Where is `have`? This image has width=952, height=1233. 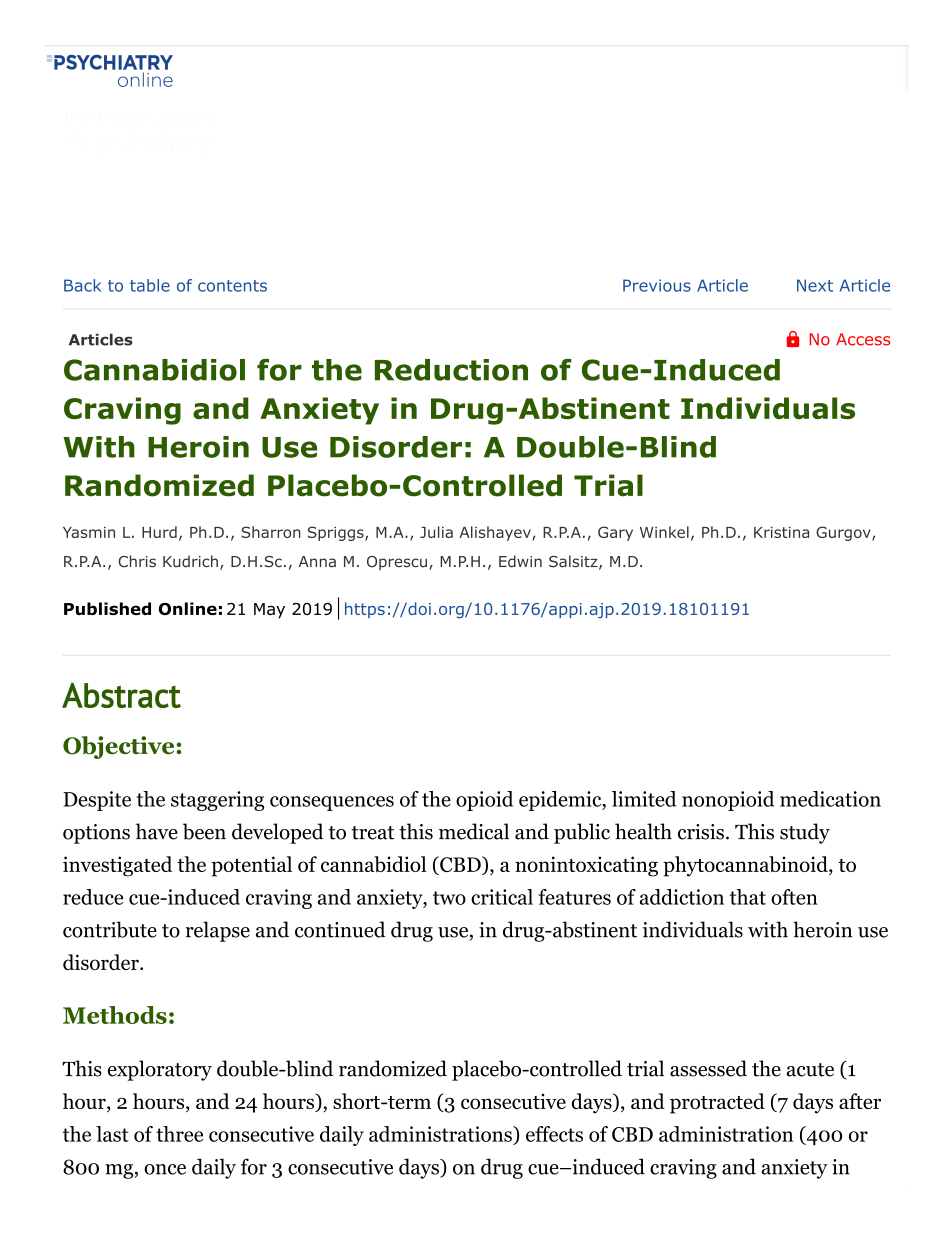
have is located at coordinates (157, 831).
